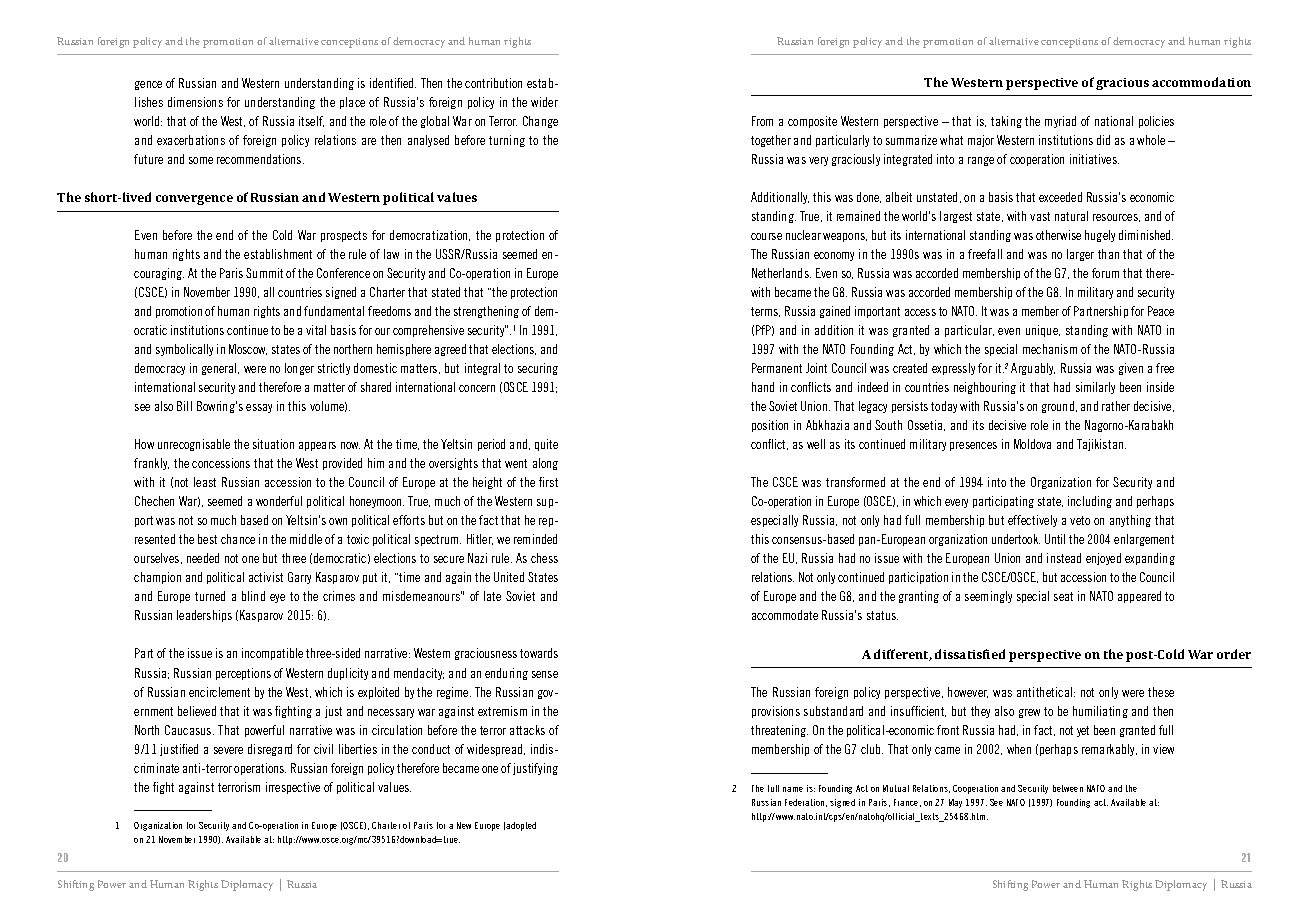 The image size is (1310, 924). What do you see at coordinates (311, 121) in the document?
I see `itself` at bounding box center [311, 121].
